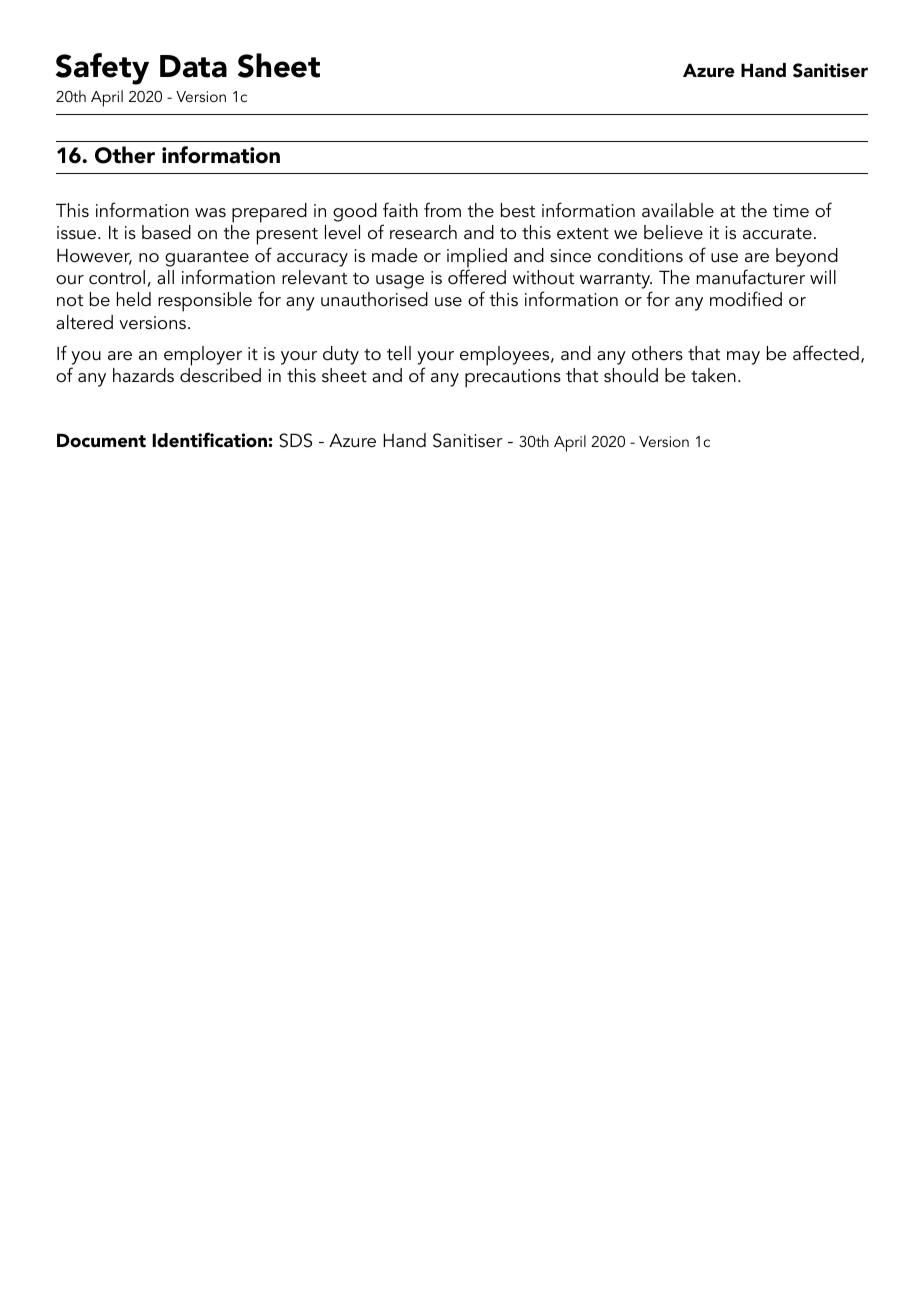 The image size is (924, 1308). I want to click on Identification, so click(209, 440).
